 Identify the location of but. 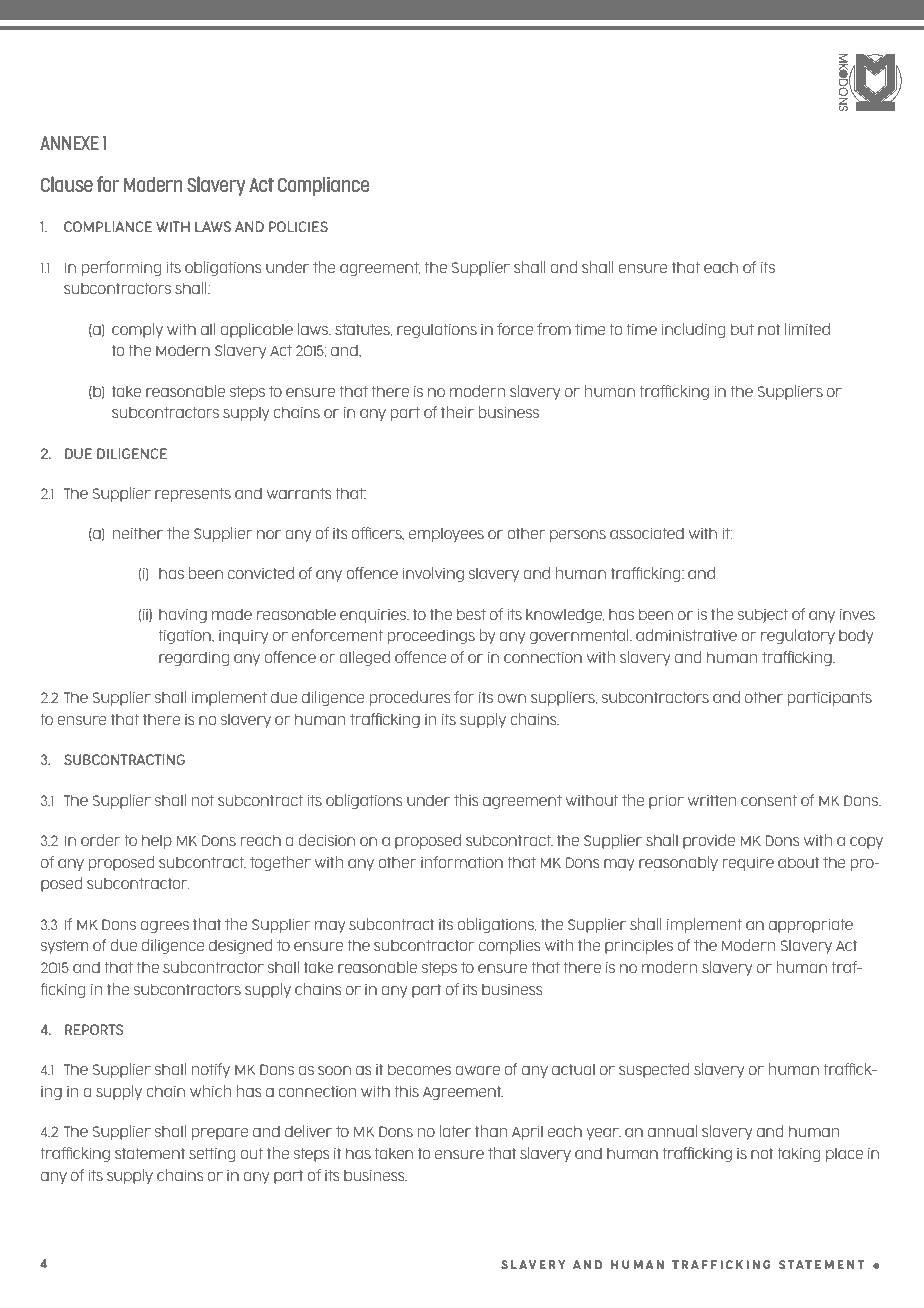
(742, 329).
